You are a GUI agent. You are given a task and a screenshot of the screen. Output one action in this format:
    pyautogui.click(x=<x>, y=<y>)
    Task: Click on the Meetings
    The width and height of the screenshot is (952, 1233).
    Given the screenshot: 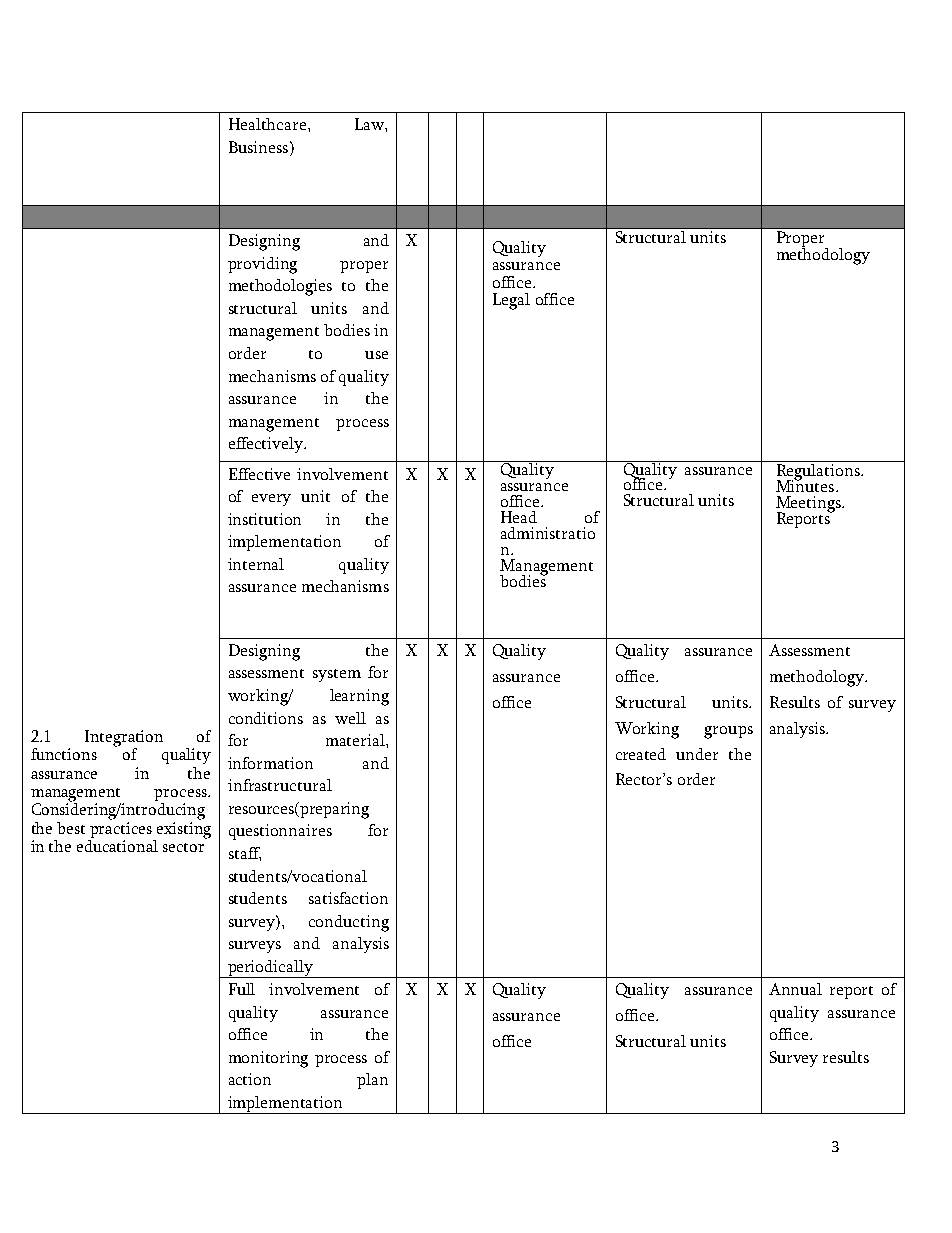 What is the action you would take?
    pyautogui.click(x=809, y=505)
